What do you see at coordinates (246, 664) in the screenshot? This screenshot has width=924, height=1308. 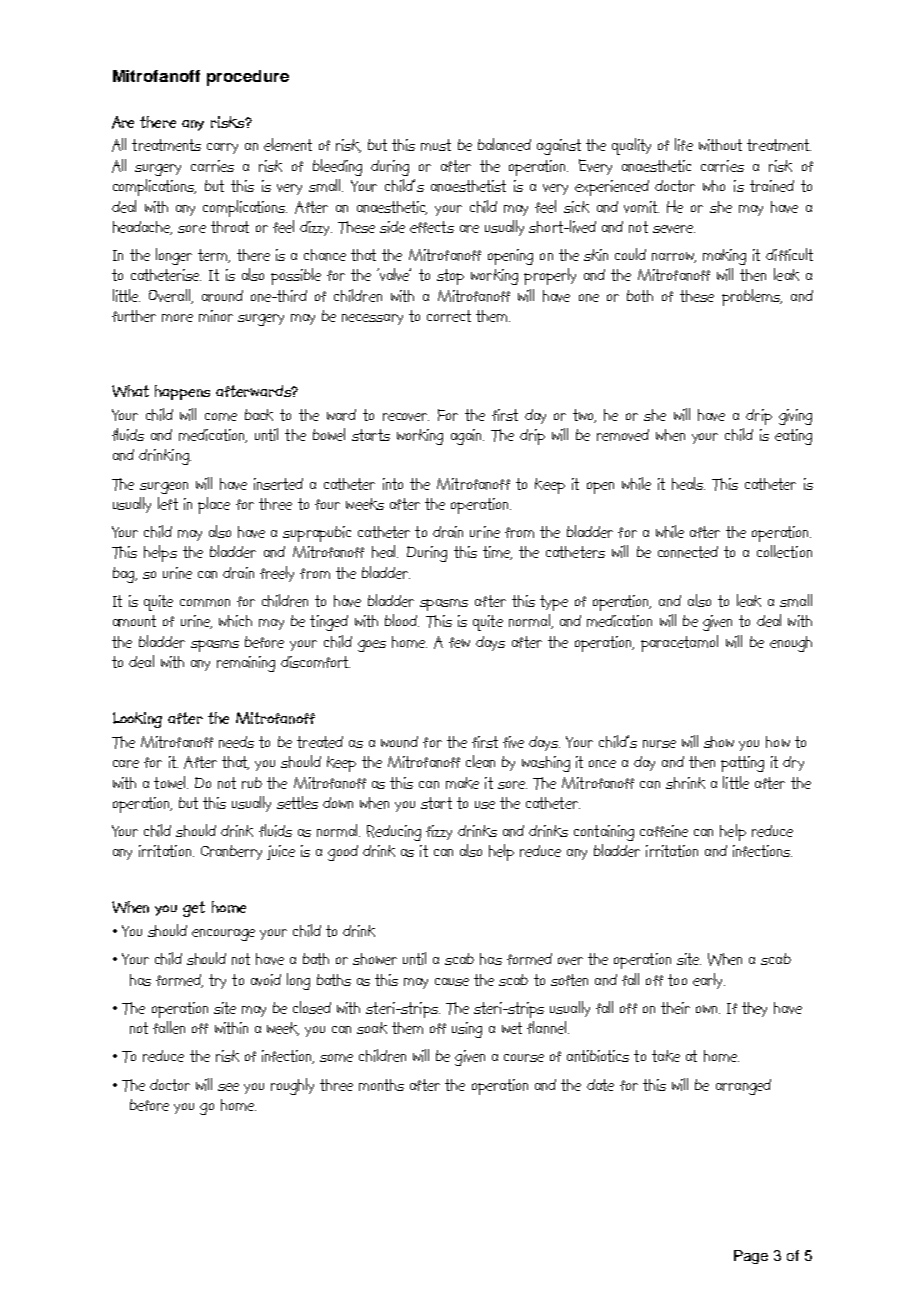 I see `remaining` at bounding box center [246, 664].
